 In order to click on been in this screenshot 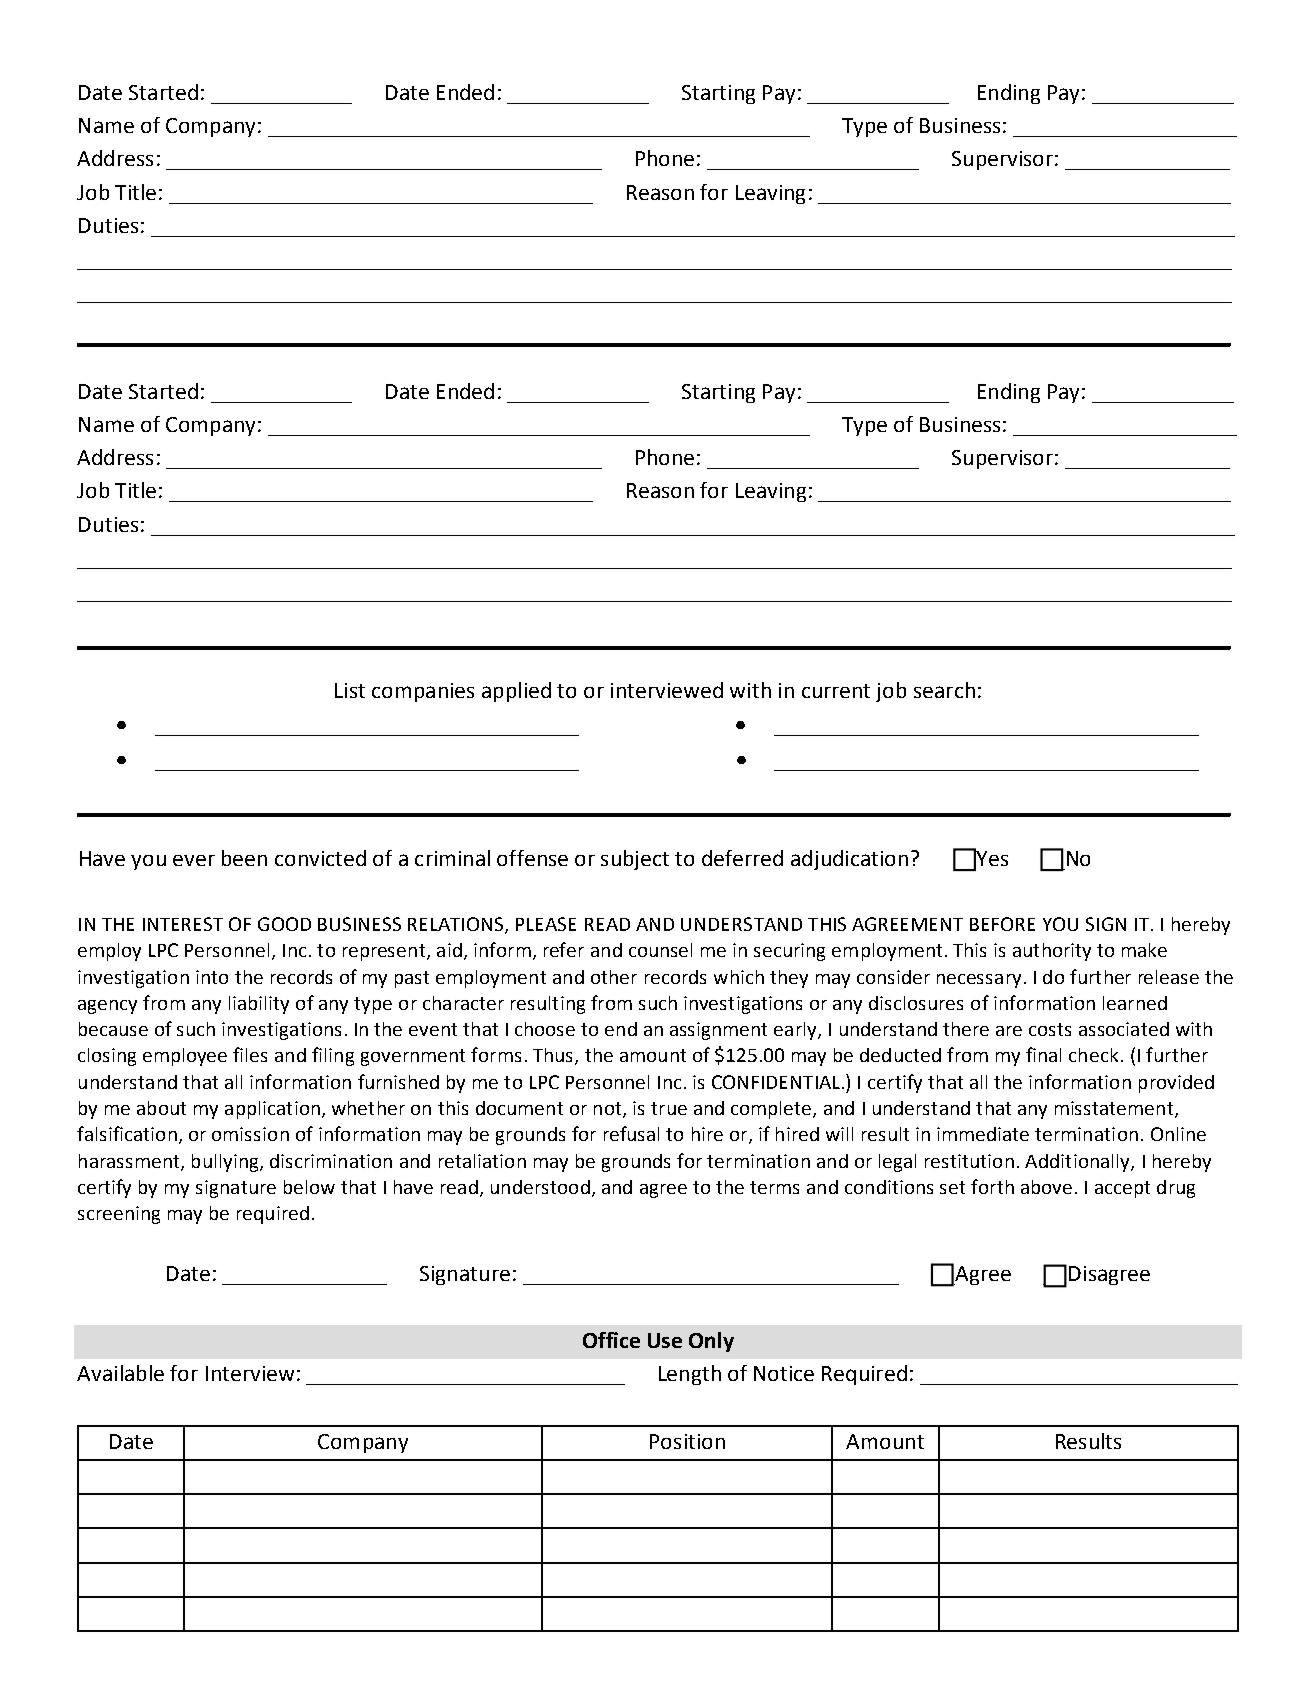, I will do `click(244, 858)`.
